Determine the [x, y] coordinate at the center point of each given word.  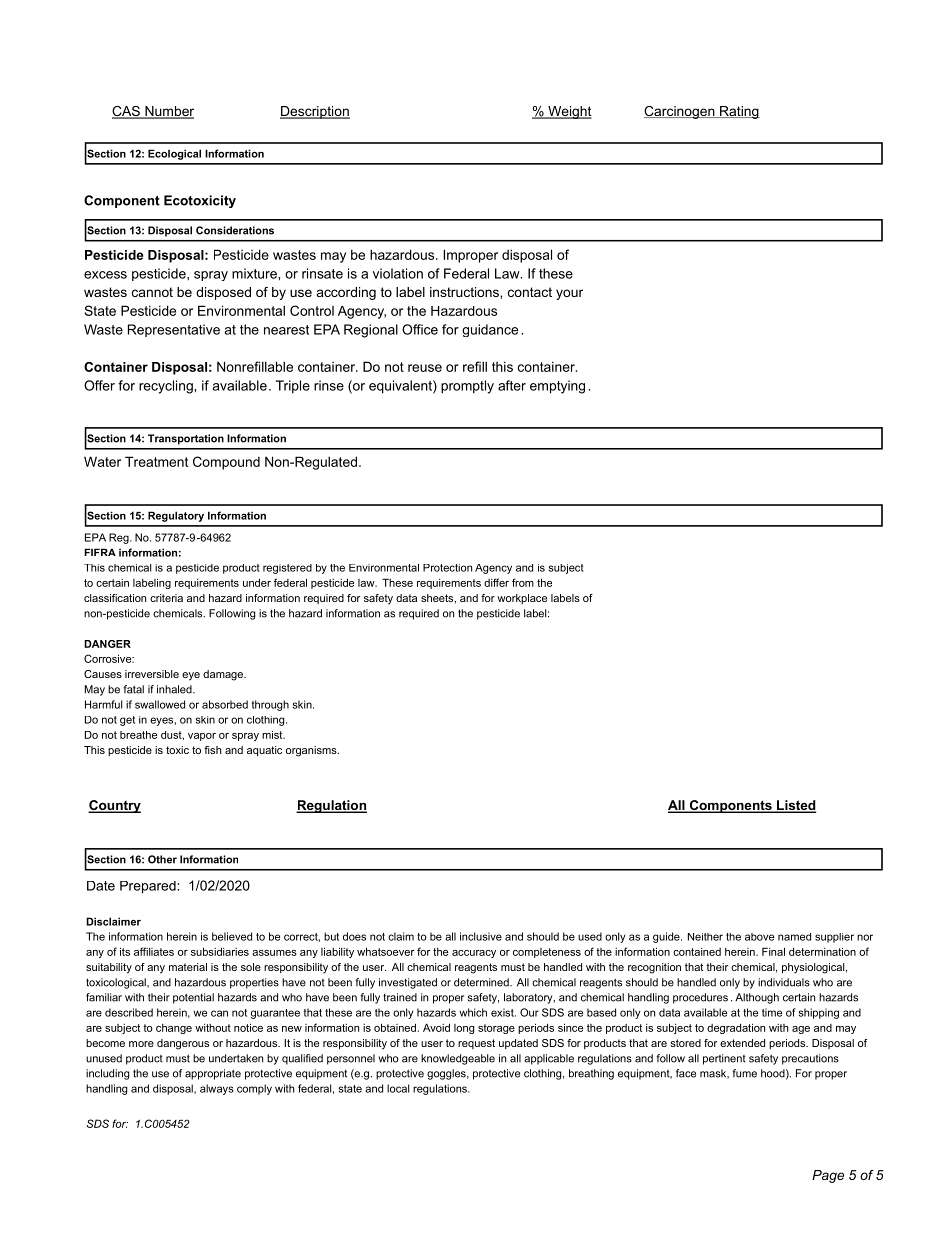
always [217, 1089]
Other [162, 859]
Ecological [174, 154]
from [523, 582]
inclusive [481, 936]
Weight [569, 112]
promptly [467, 387]
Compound [226, 463]
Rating [739, 112]
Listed [796, 806]
